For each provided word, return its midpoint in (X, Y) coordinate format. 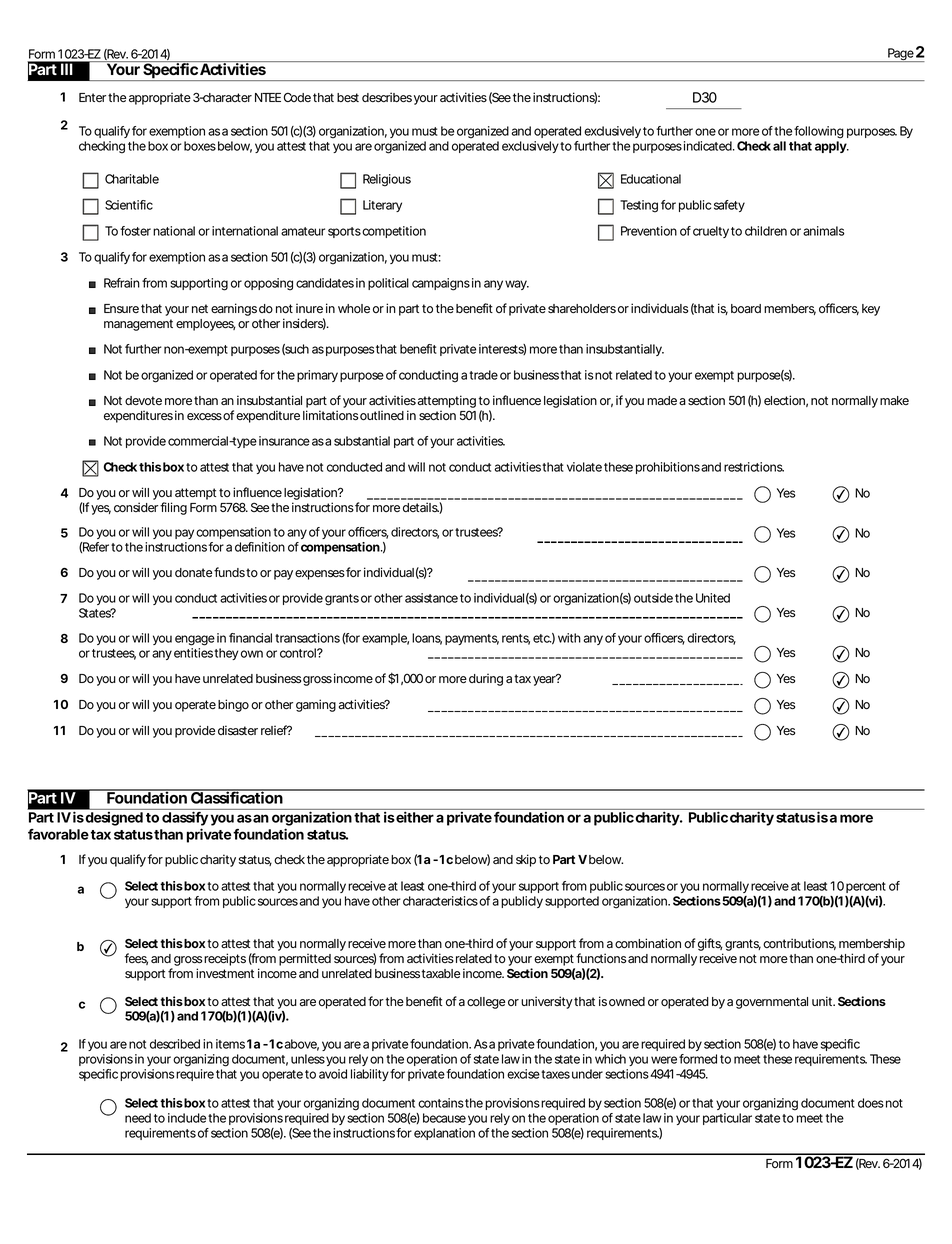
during (486, 679)
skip (526, 860)
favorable (58, 834)
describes (387, 97)
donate (193, 573)
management (138, 325)
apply (831, 147)
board (746, 308)
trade (483, 375)
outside (653, 598)
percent (866, 887)
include (187, 1118)
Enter (92, 97)
